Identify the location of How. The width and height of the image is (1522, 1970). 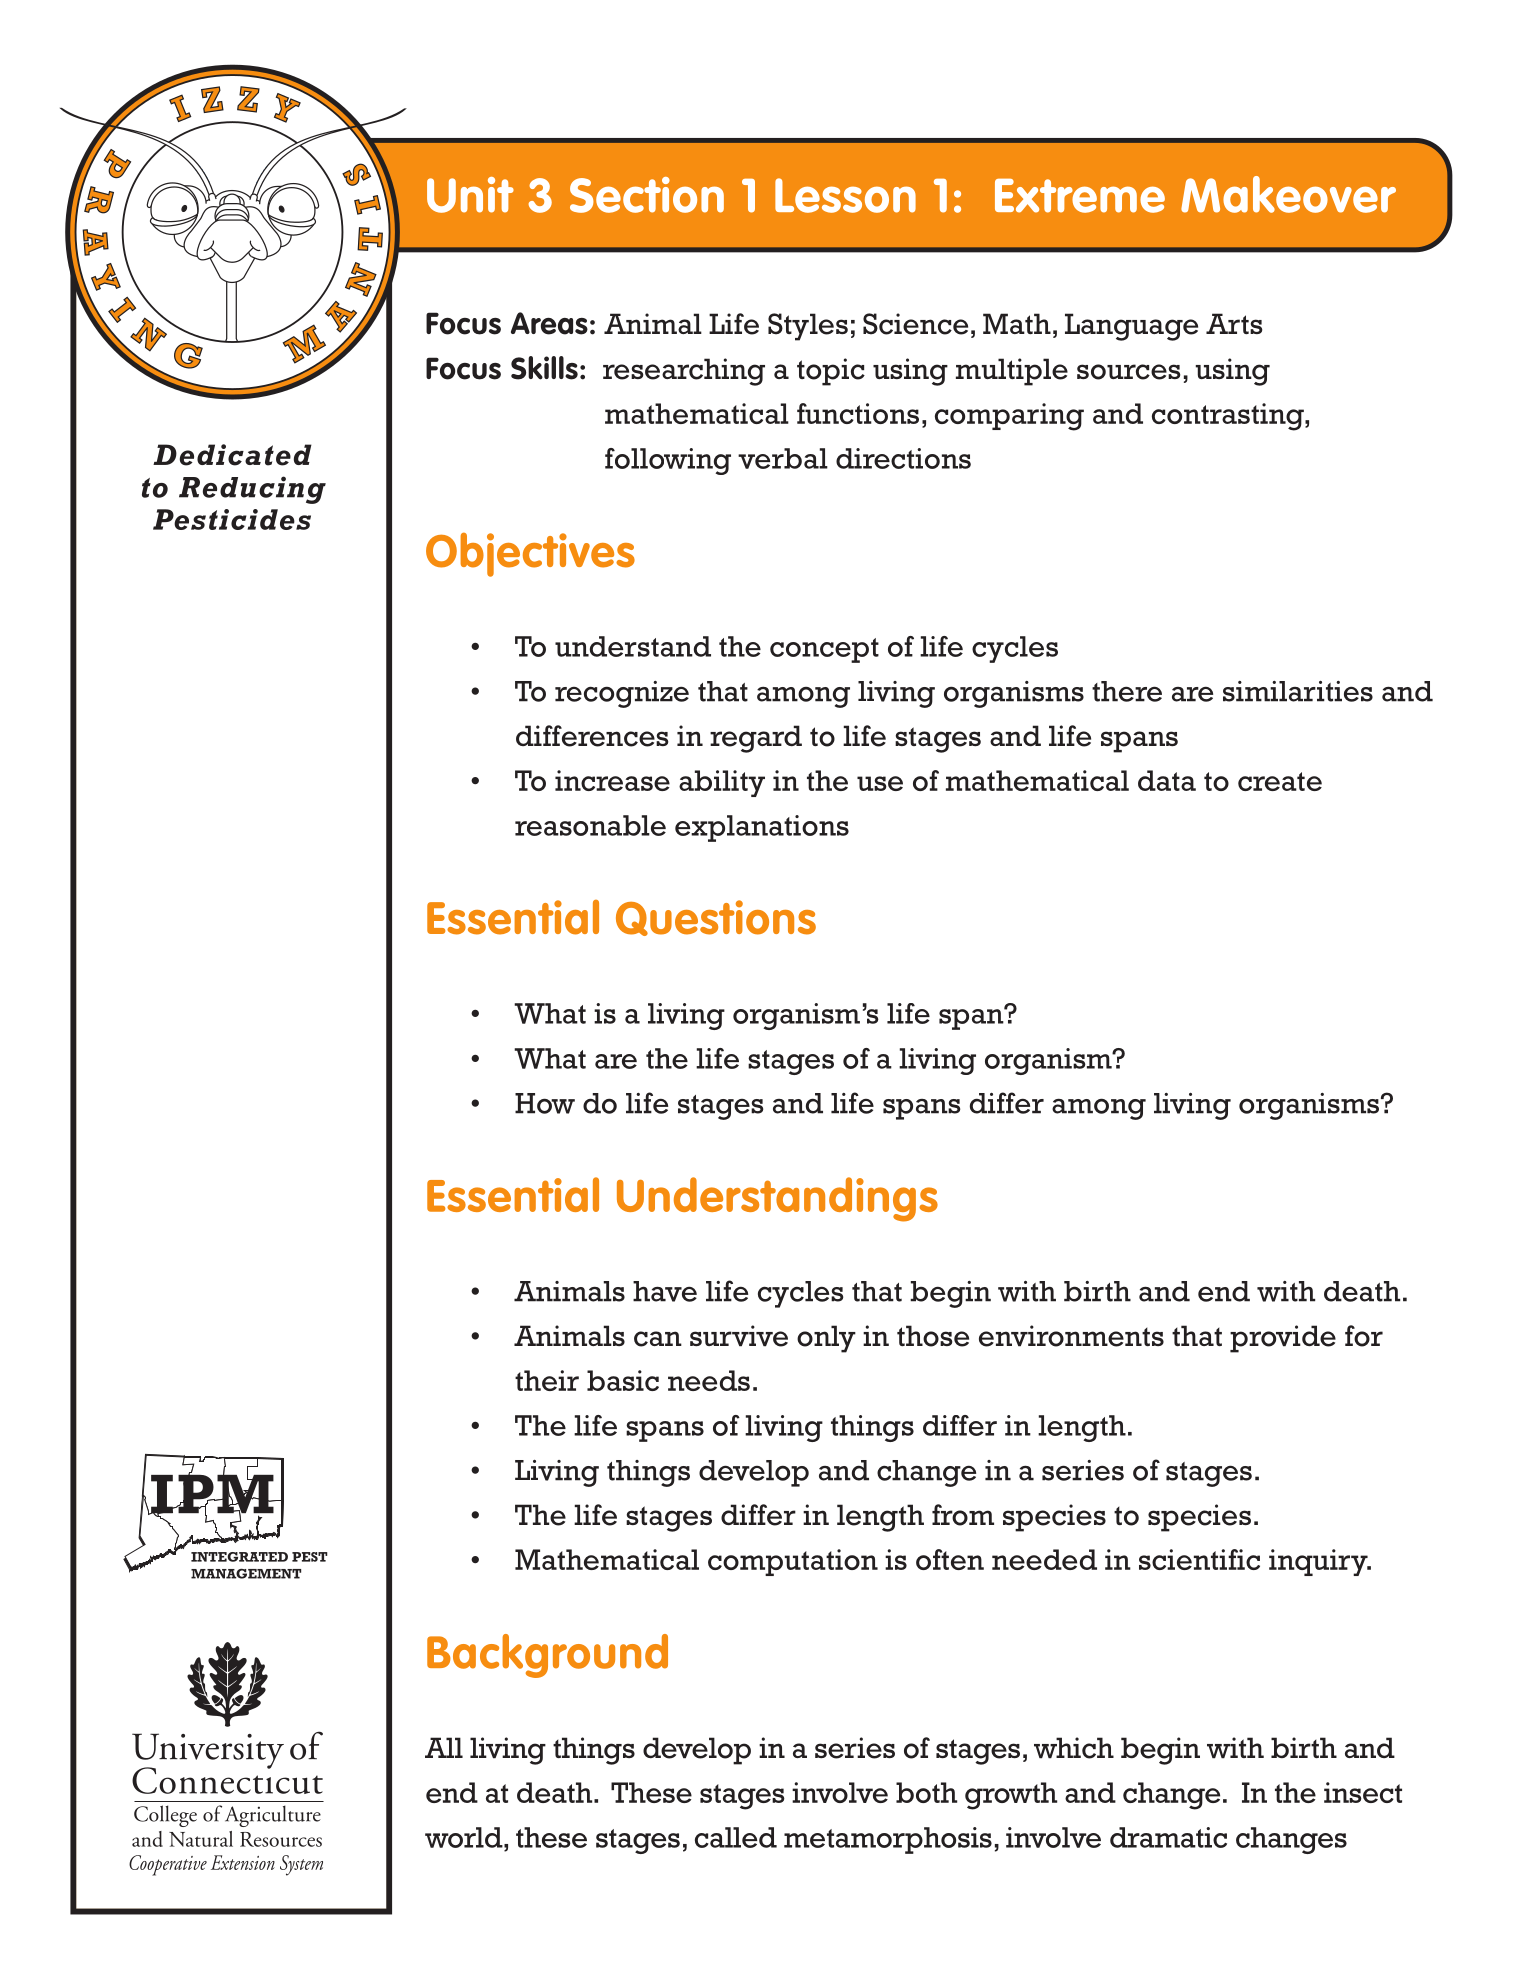
(545, 1103).
